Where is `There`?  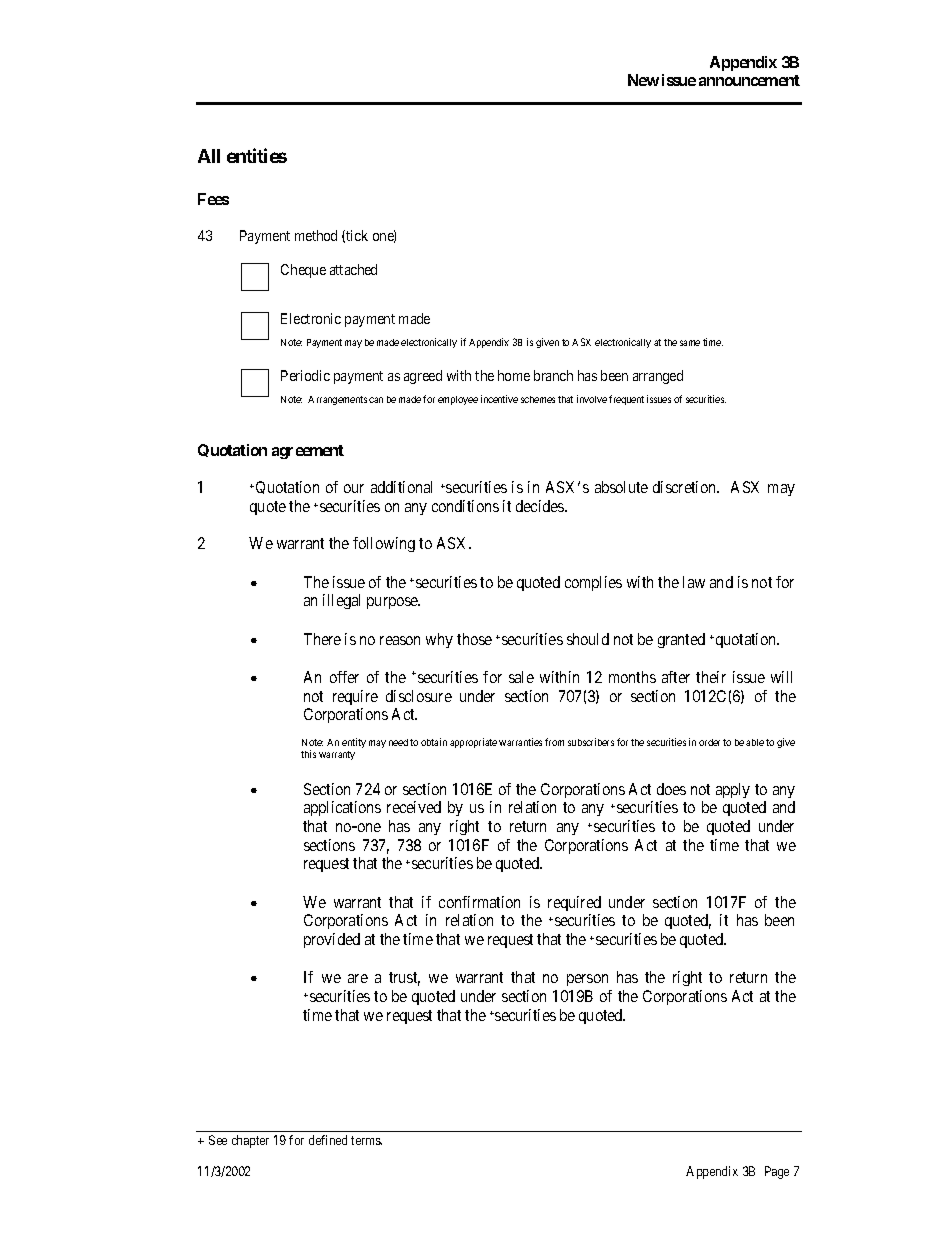
There is located at coordinates (322, 639).
